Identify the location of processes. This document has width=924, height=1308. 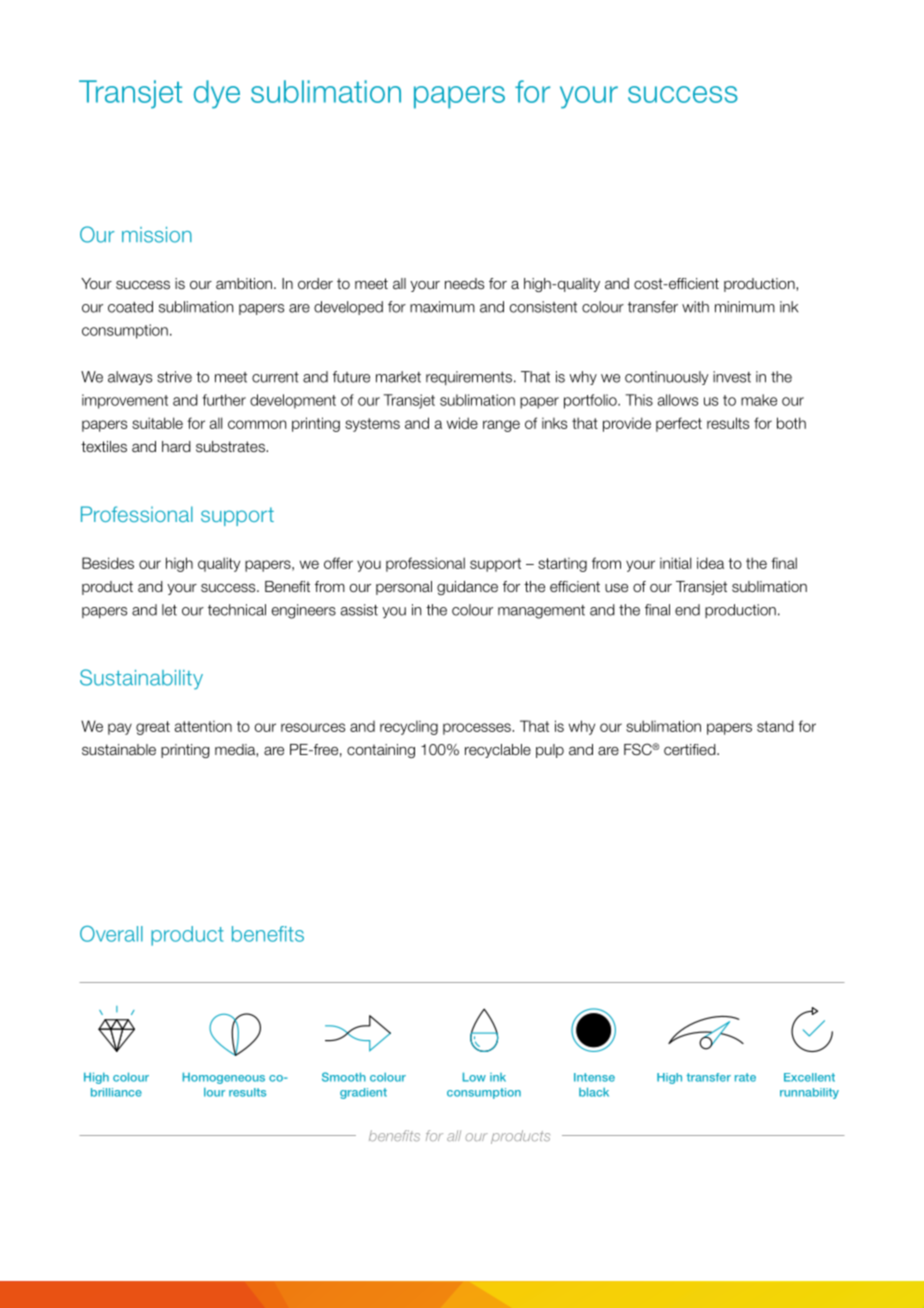
(478, 729).
